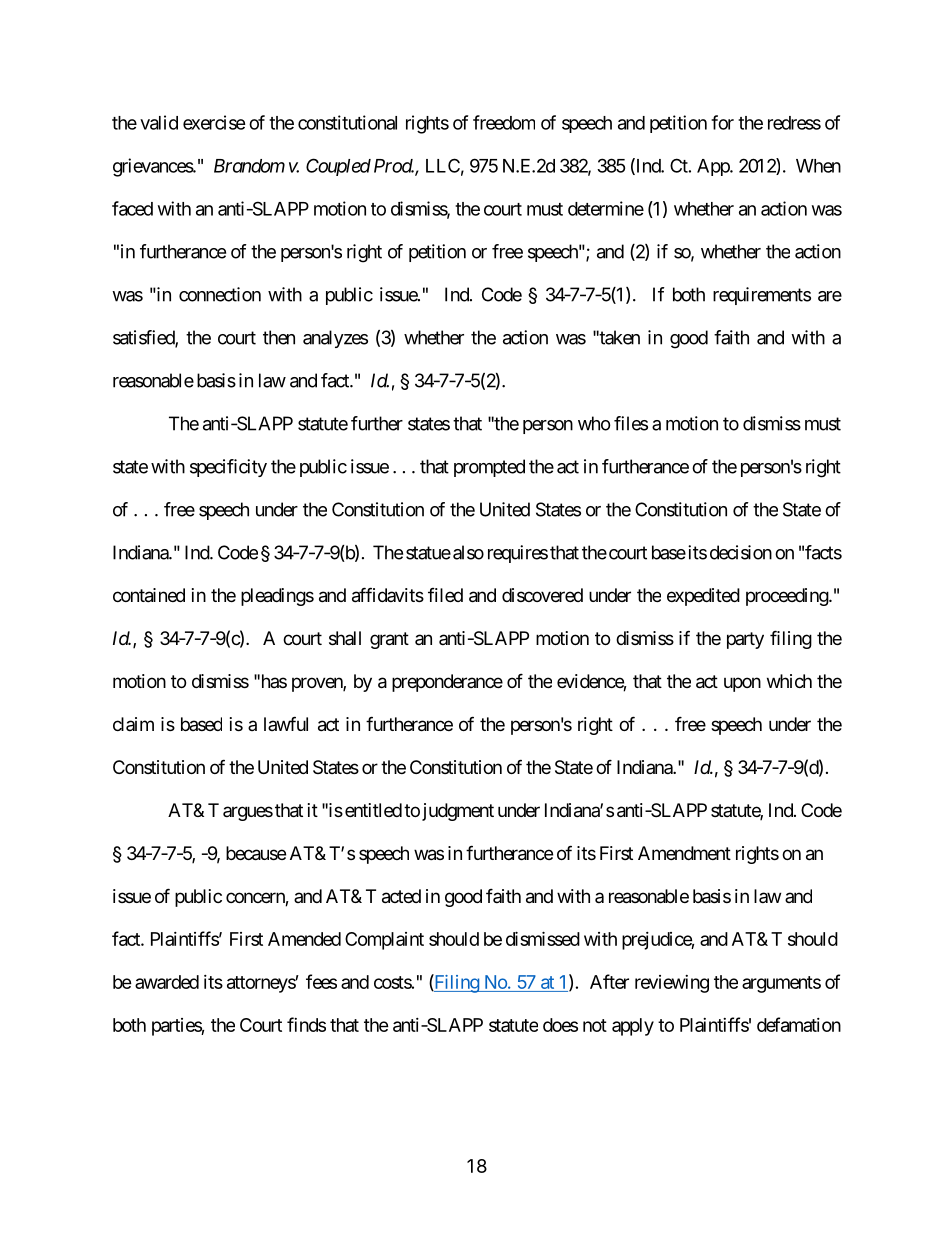  I want to click on pleadings, so click(277, 597).
